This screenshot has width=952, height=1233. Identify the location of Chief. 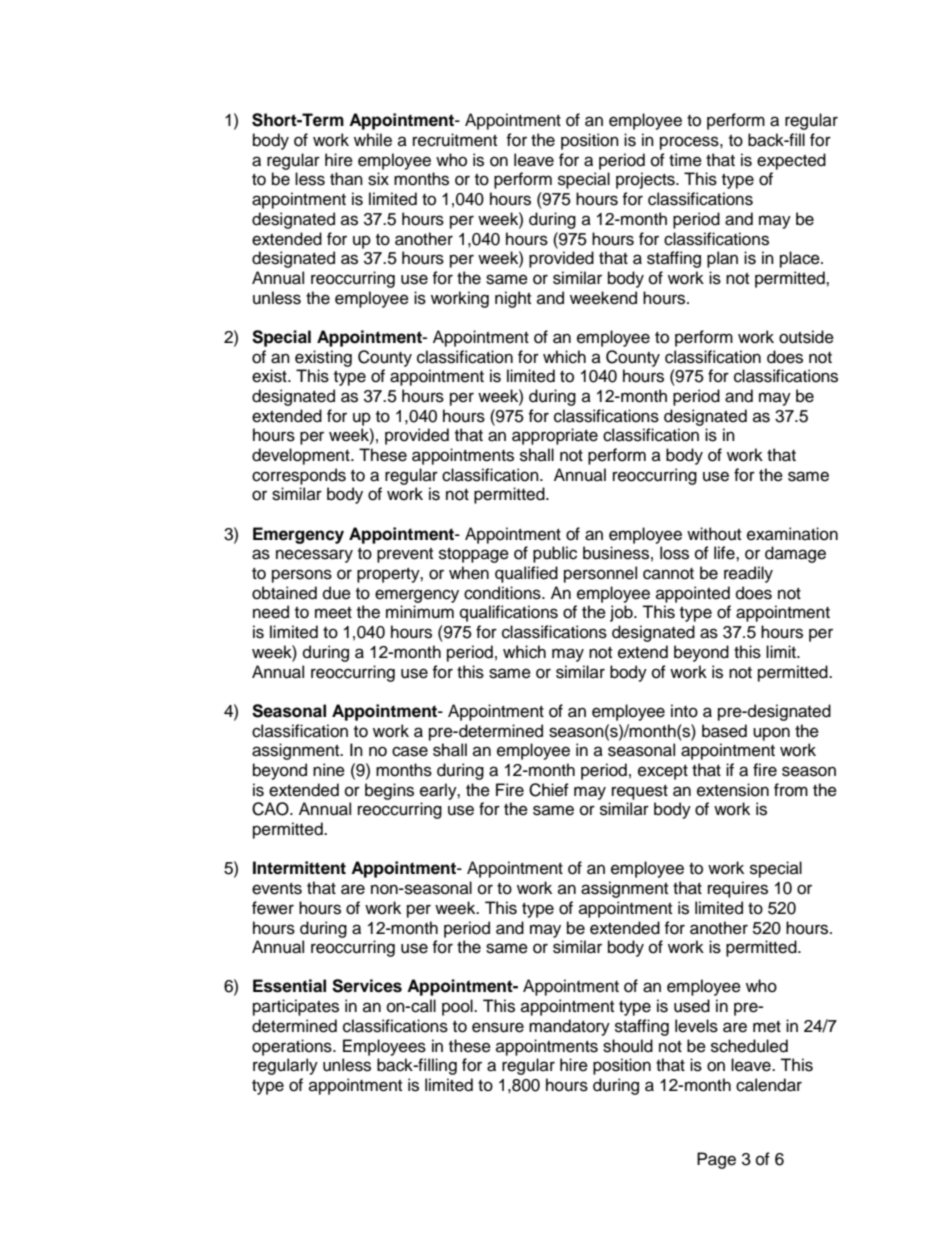
(549, 790).
